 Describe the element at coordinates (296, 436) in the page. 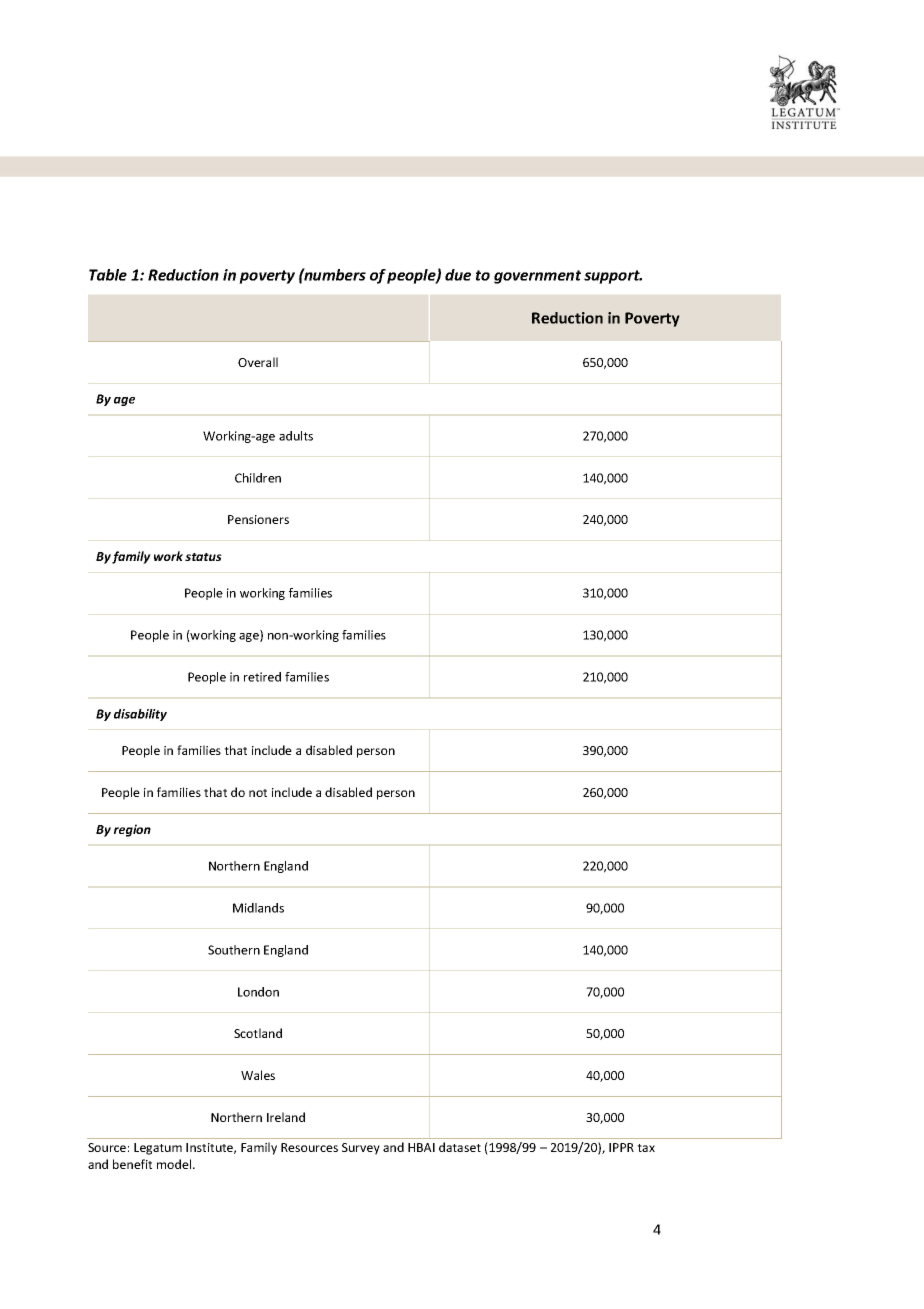

I see `adults` at that location.
